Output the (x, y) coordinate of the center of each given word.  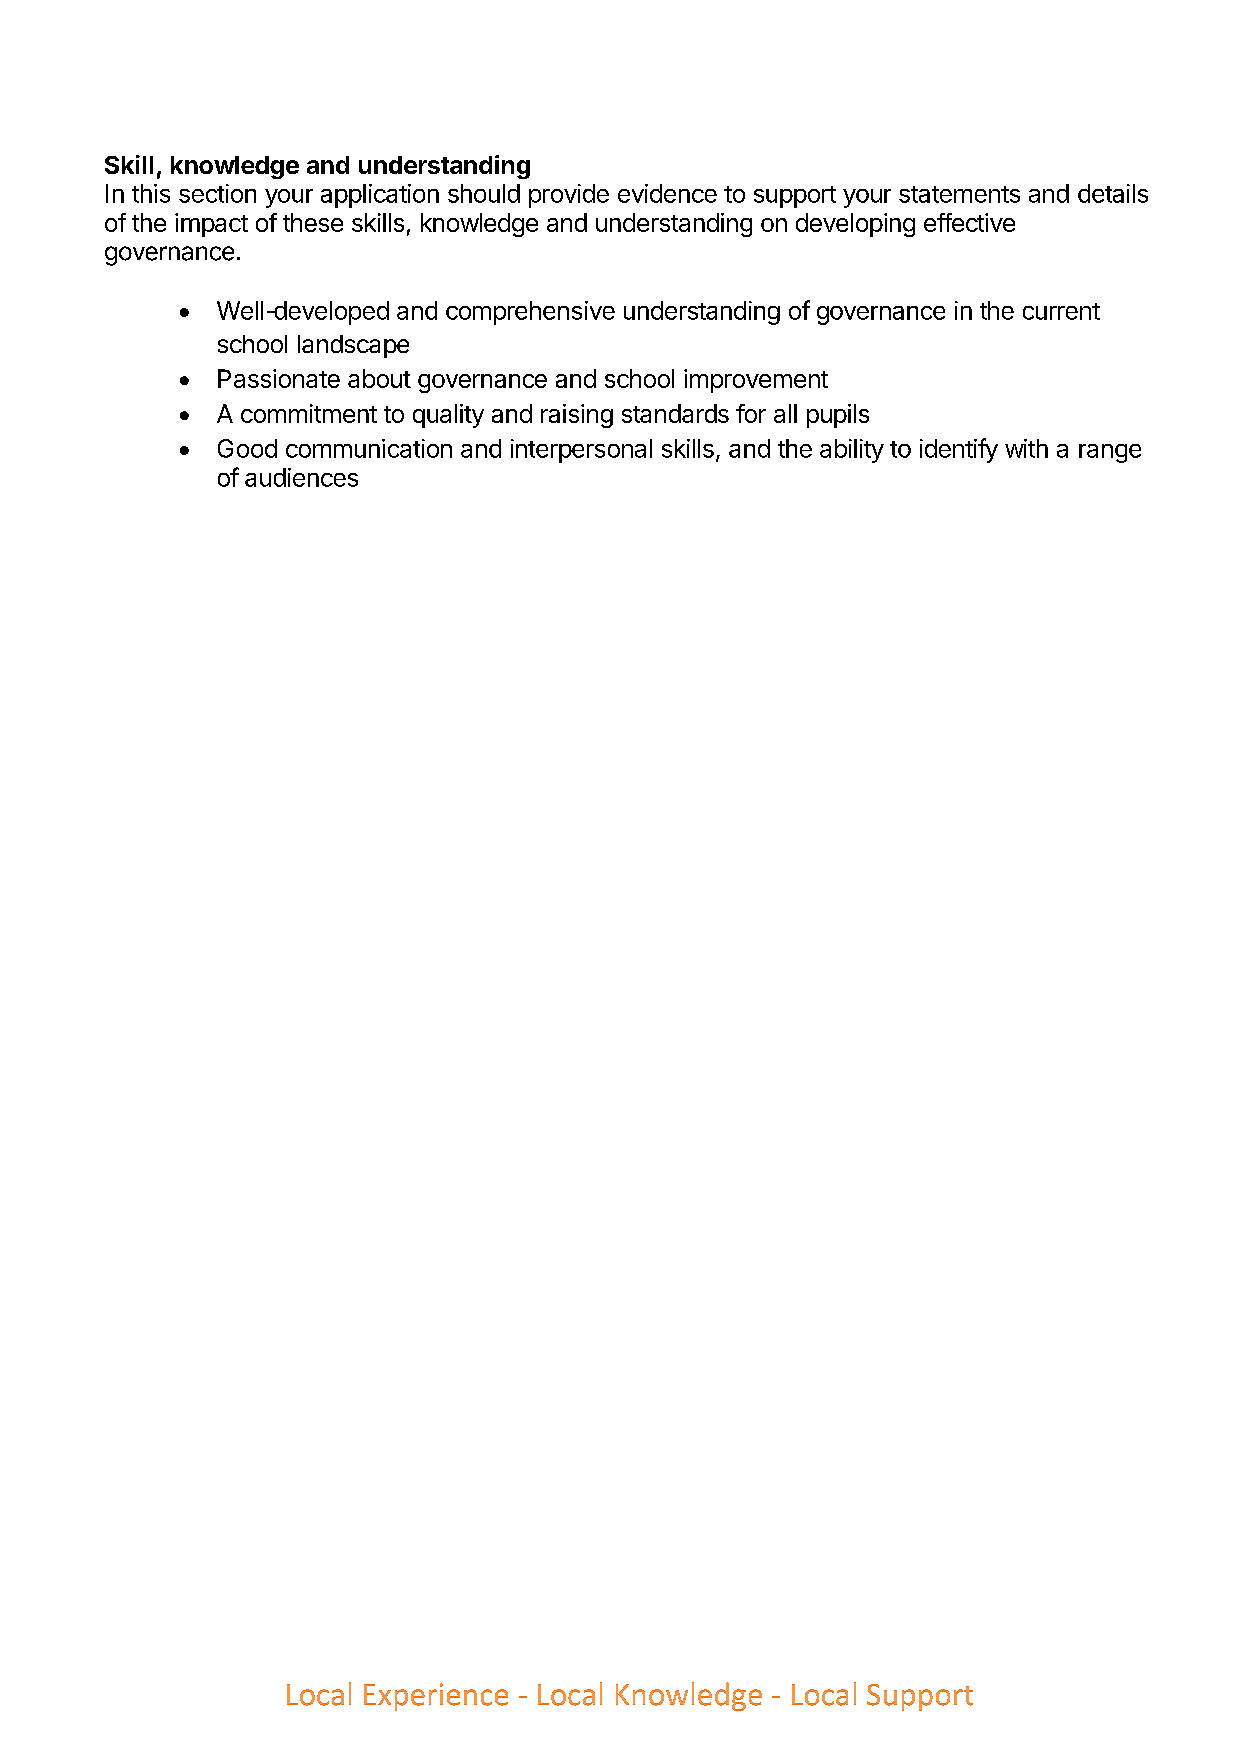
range (1110, 453)
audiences (301, 477)
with (1026, 448)
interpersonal (581, 451)
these (313, 222)
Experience (436, 1697)
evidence (667, 193)
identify (959, 450)
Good (247, 448)
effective (969, 222)
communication (369, 448)
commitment (309, 413)
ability (852, 451)
